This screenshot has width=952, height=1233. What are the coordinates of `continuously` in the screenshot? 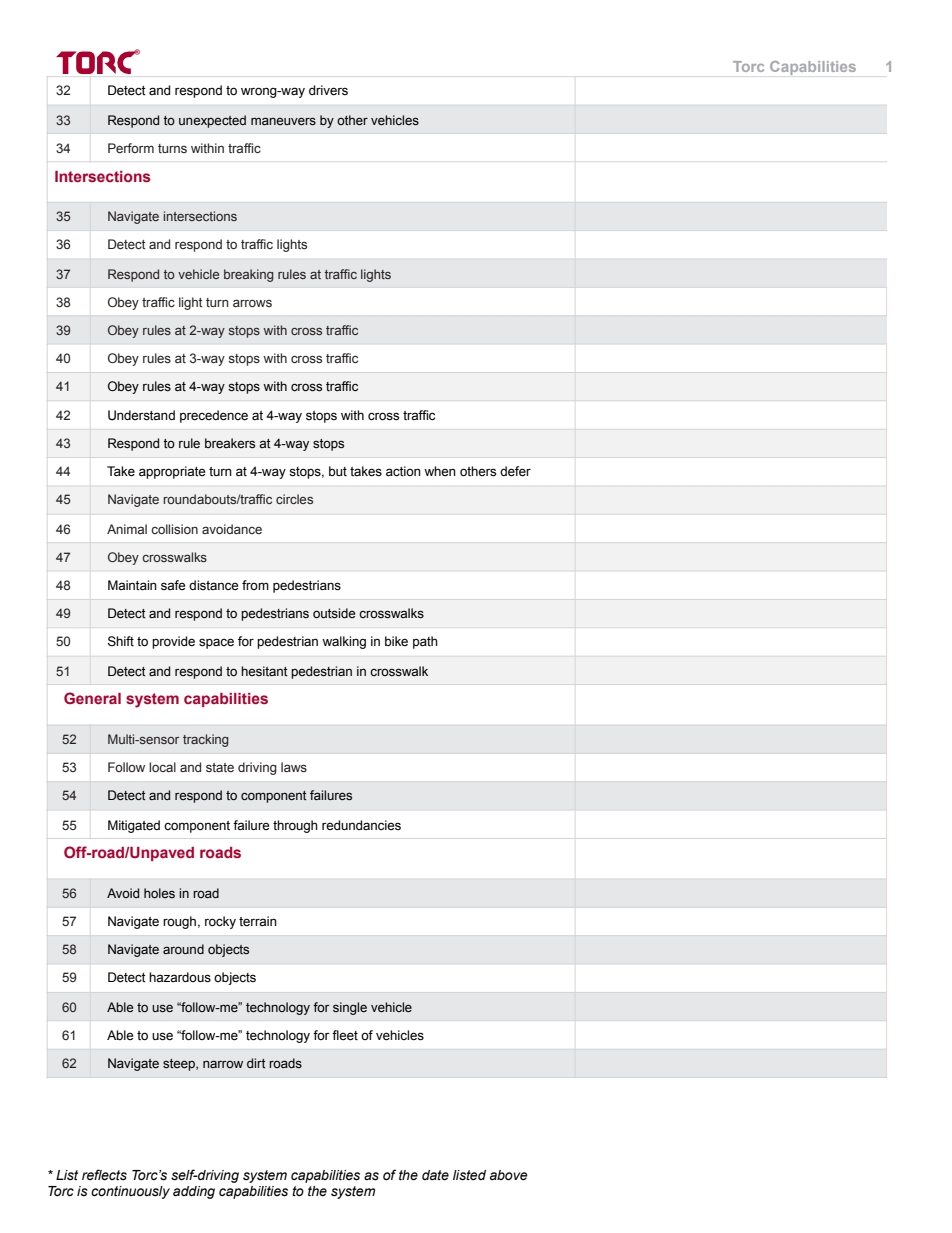 It's located at (130, 1192).
